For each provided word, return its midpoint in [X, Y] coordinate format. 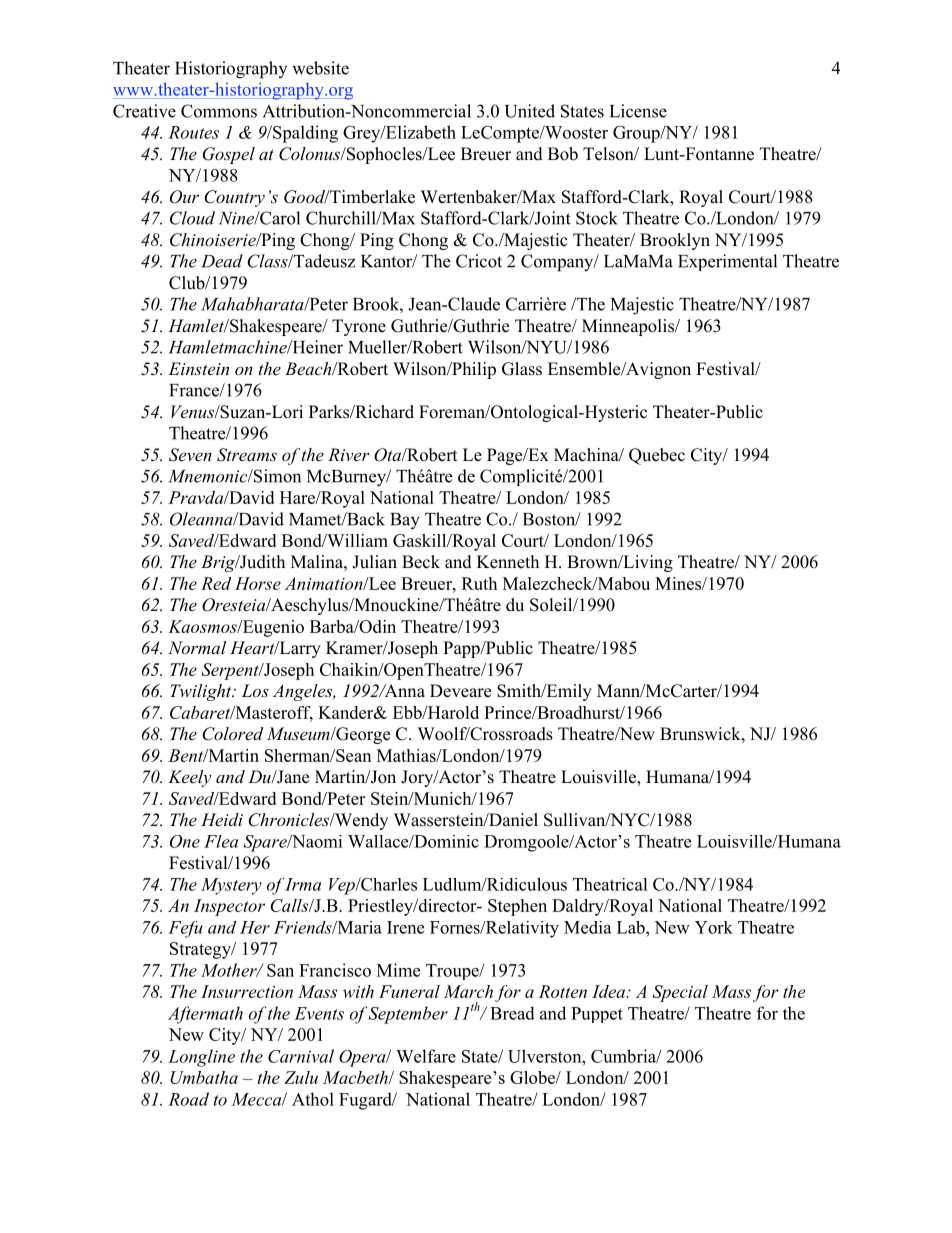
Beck [421, 562]
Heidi [222, 819]
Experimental [727, 262]
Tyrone [359, 327]
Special [680, 993]
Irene [405, 927]
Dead [222, 261]
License [638, 111]
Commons [219, 111]
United [530, 111]
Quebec [657, 456]
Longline [201, 1058]
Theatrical [610, 884]
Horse [258, 583]
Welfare [426, 1056]
